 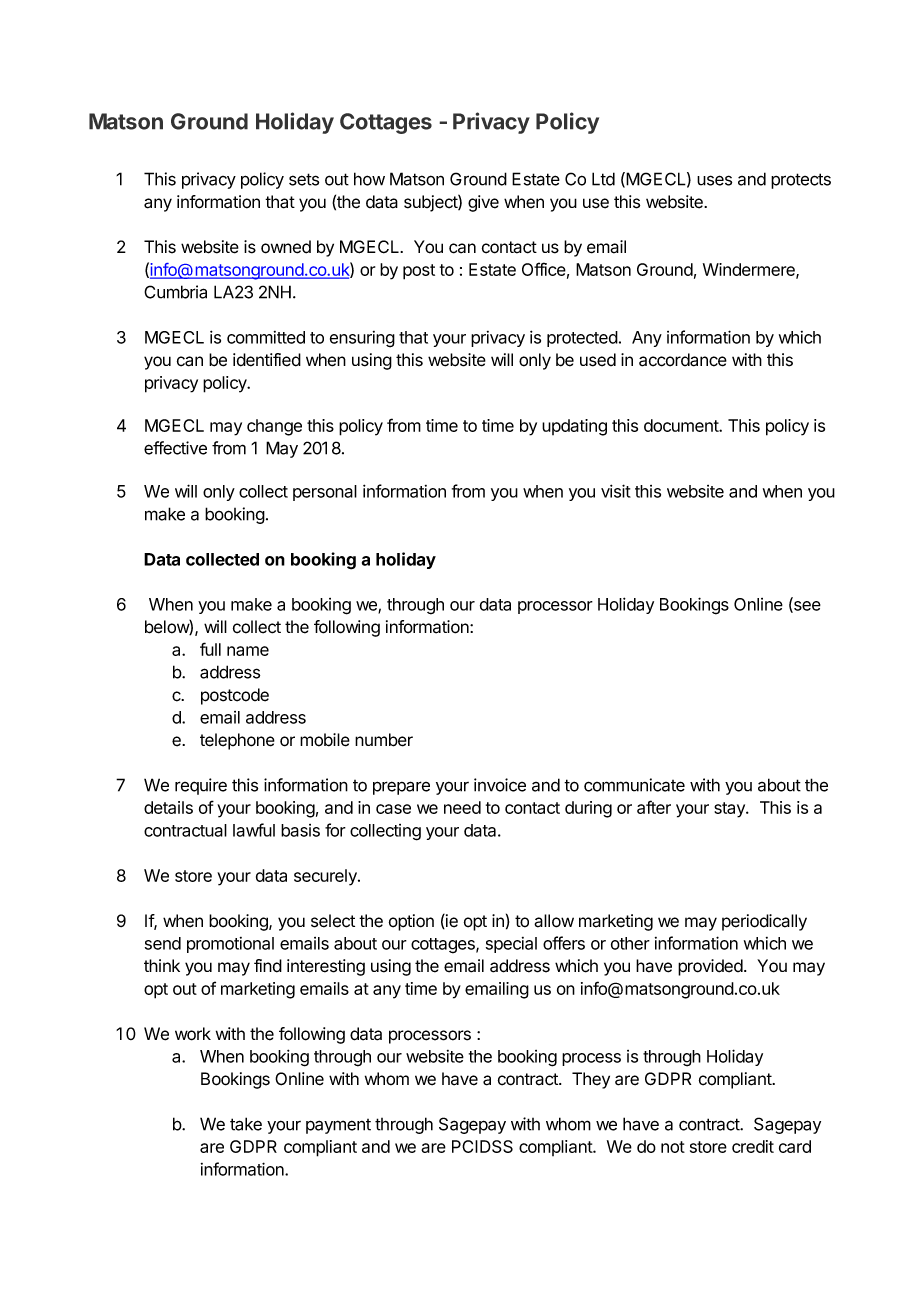 I want to click on number, so click(x=384, y=740).
